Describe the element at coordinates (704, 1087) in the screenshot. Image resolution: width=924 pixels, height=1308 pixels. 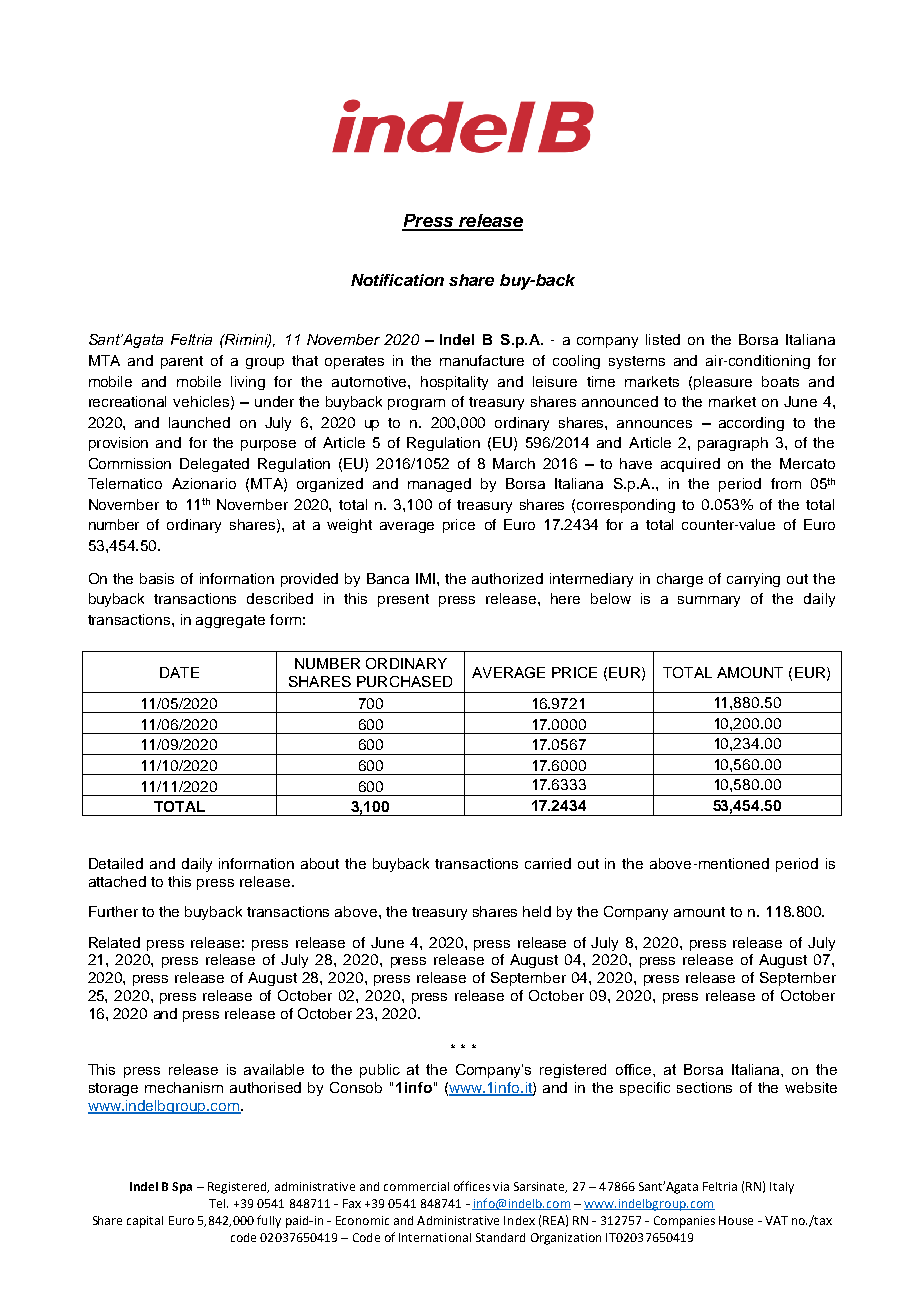
I see `sections` at that location.
